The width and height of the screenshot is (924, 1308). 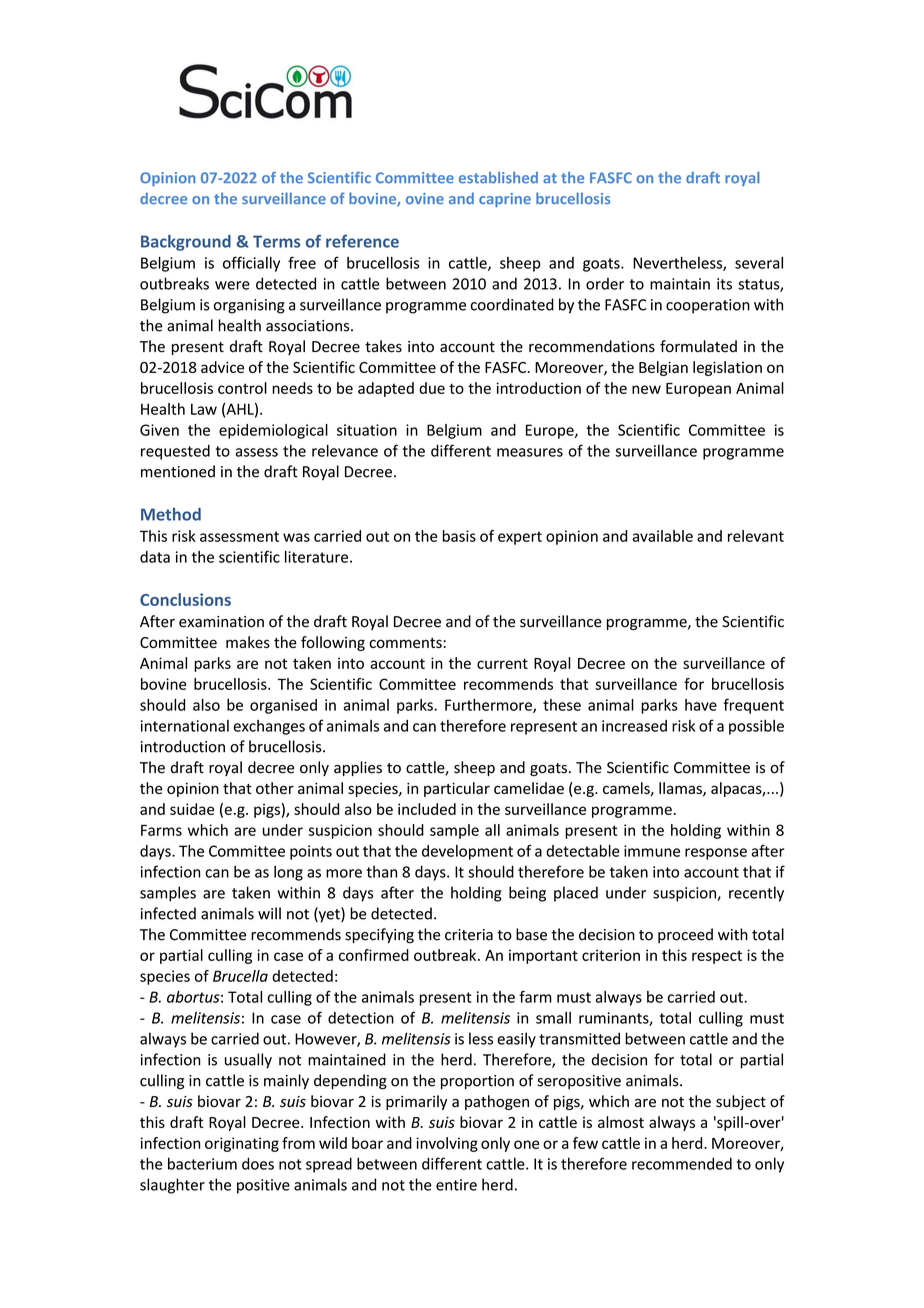 I want to click on originating, so click(x=242, y=1144).
